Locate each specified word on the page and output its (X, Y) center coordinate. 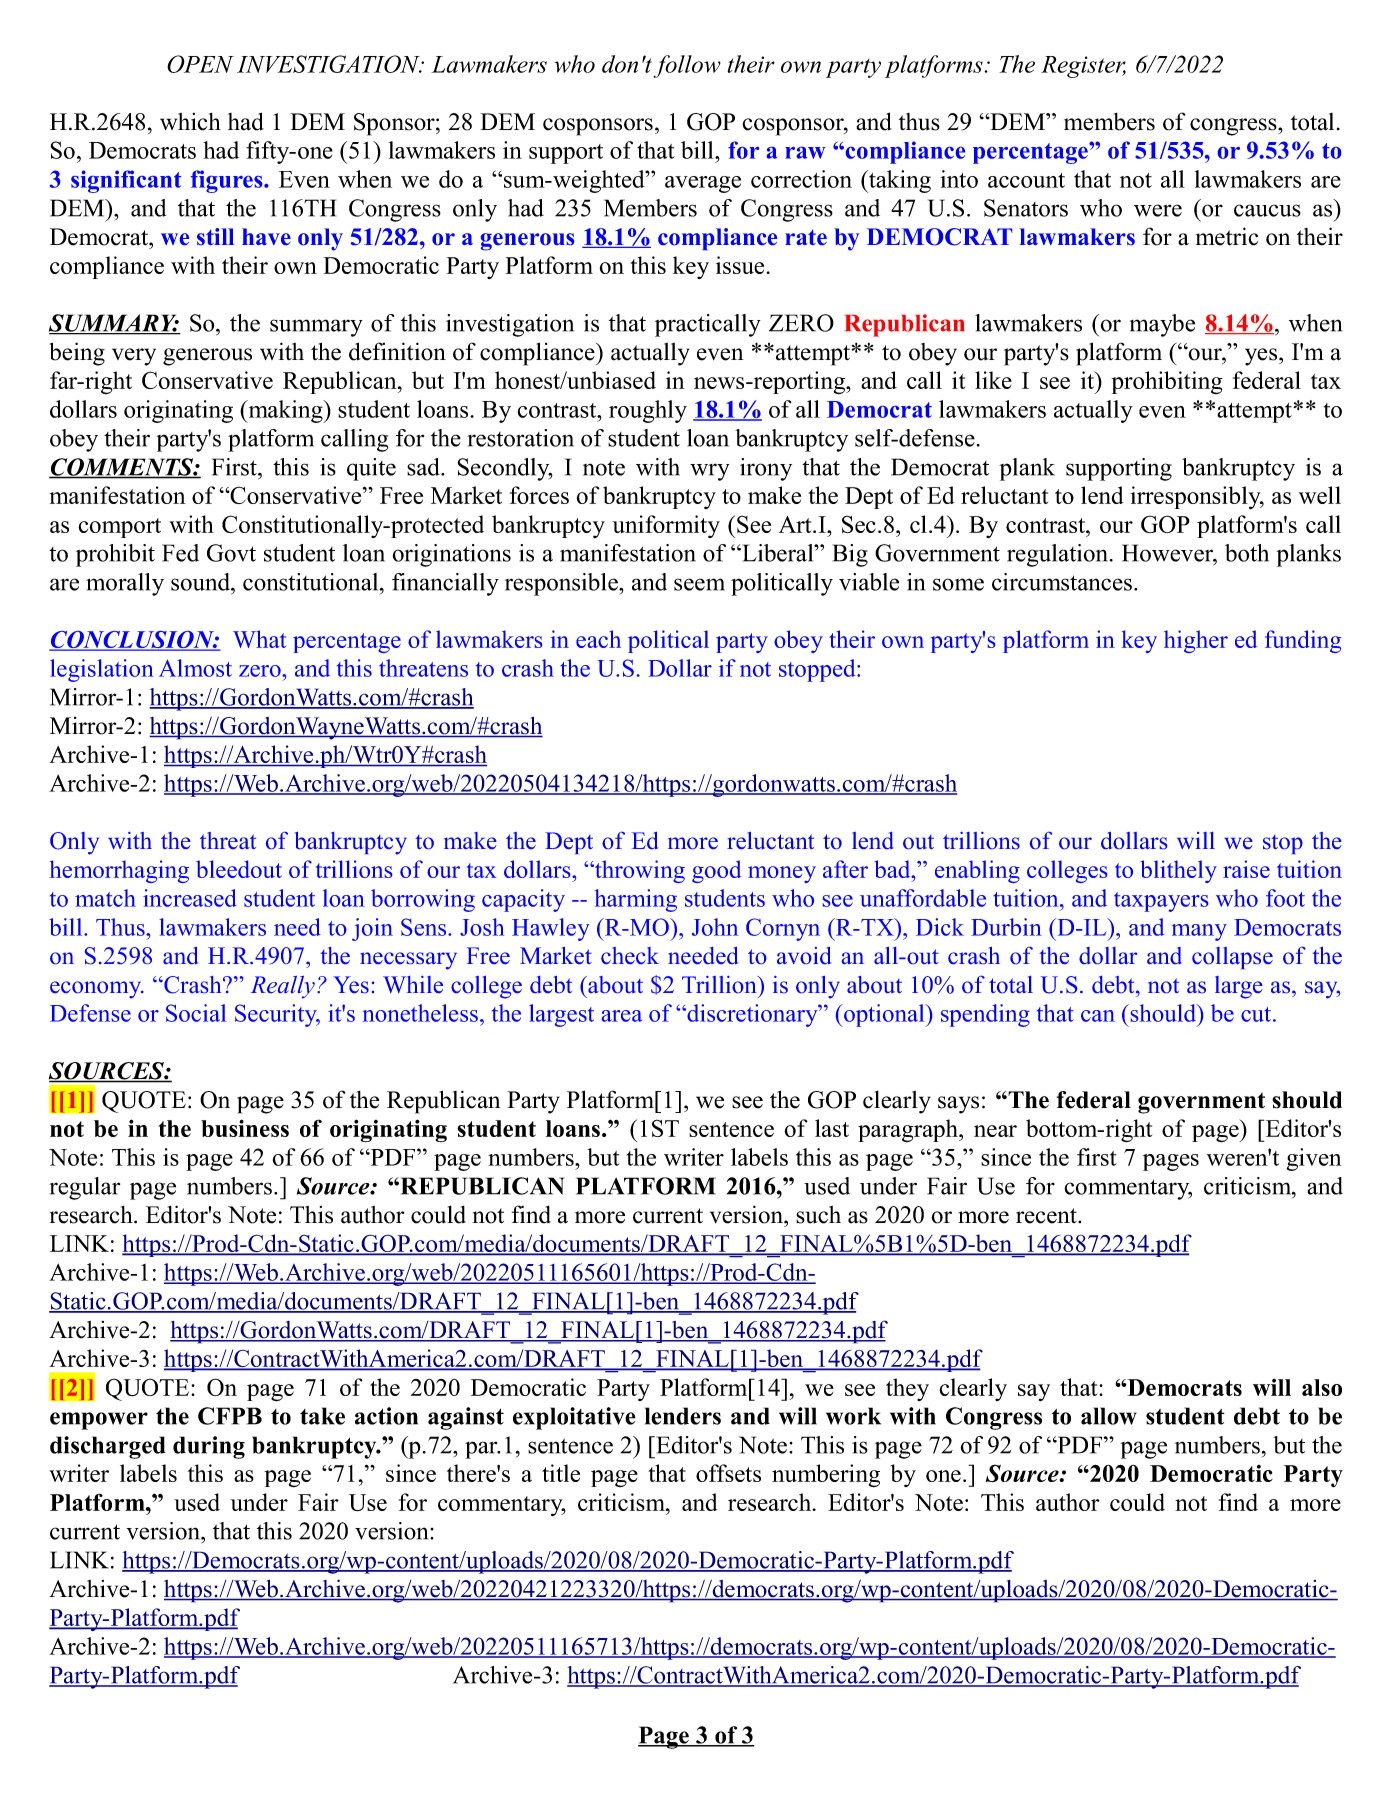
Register (1083, 67)
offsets (728, 1473)
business (245, 1128)
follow (687, 66)
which (190, 122)
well (1320, 495)
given (1314, 1159)
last (832, 1128)
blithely (1178, 871)
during (209, 1447)
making (285, 411)
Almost (195, 668)
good (716, 871)
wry (710, 472)
